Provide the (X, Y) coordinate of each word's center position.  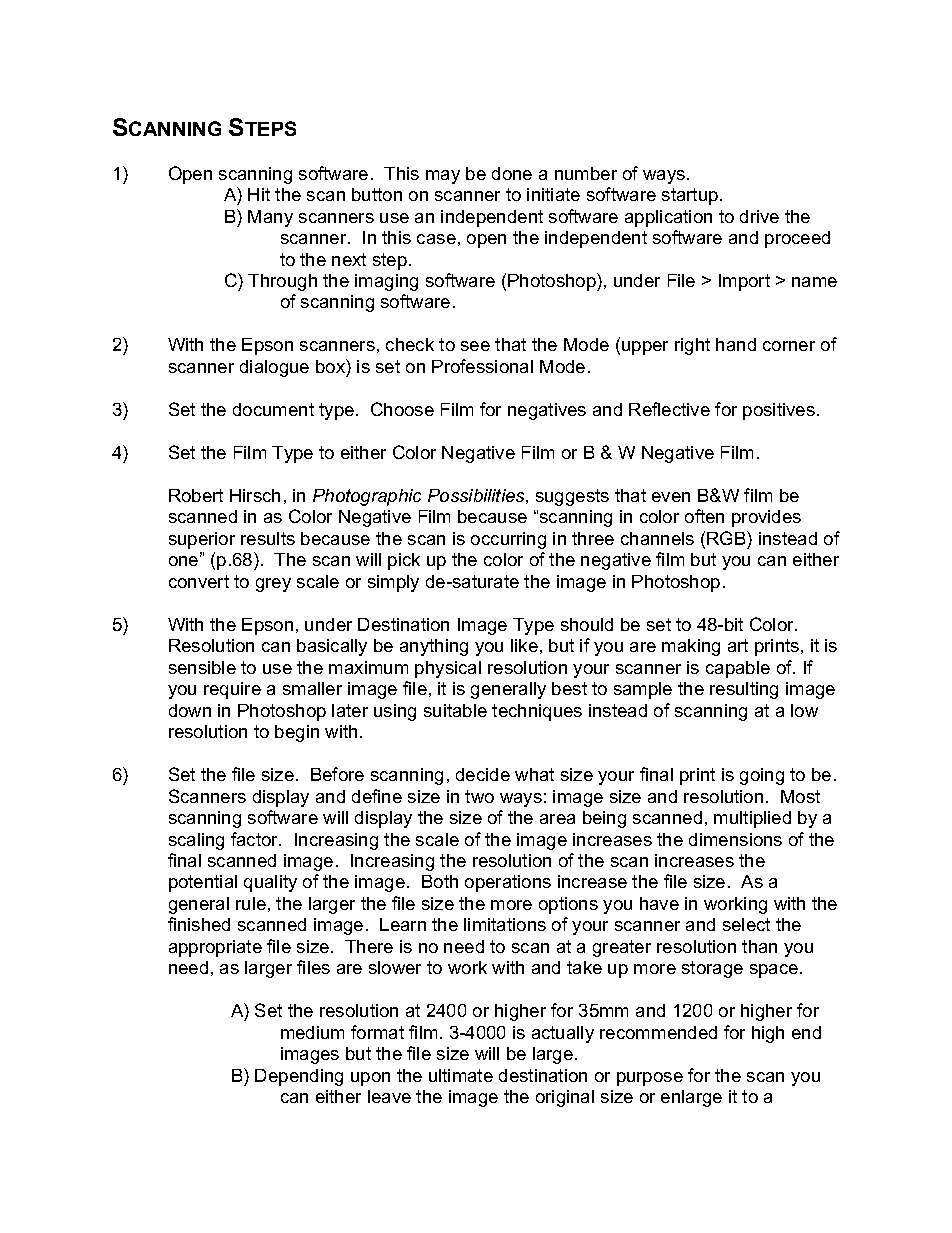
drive (759, 216)
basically (332, 647)
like (524, 645)
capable (738, 669)
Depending (299, 1077)
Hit (259, 194)
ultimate (461, 1075)
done (512, 173)
